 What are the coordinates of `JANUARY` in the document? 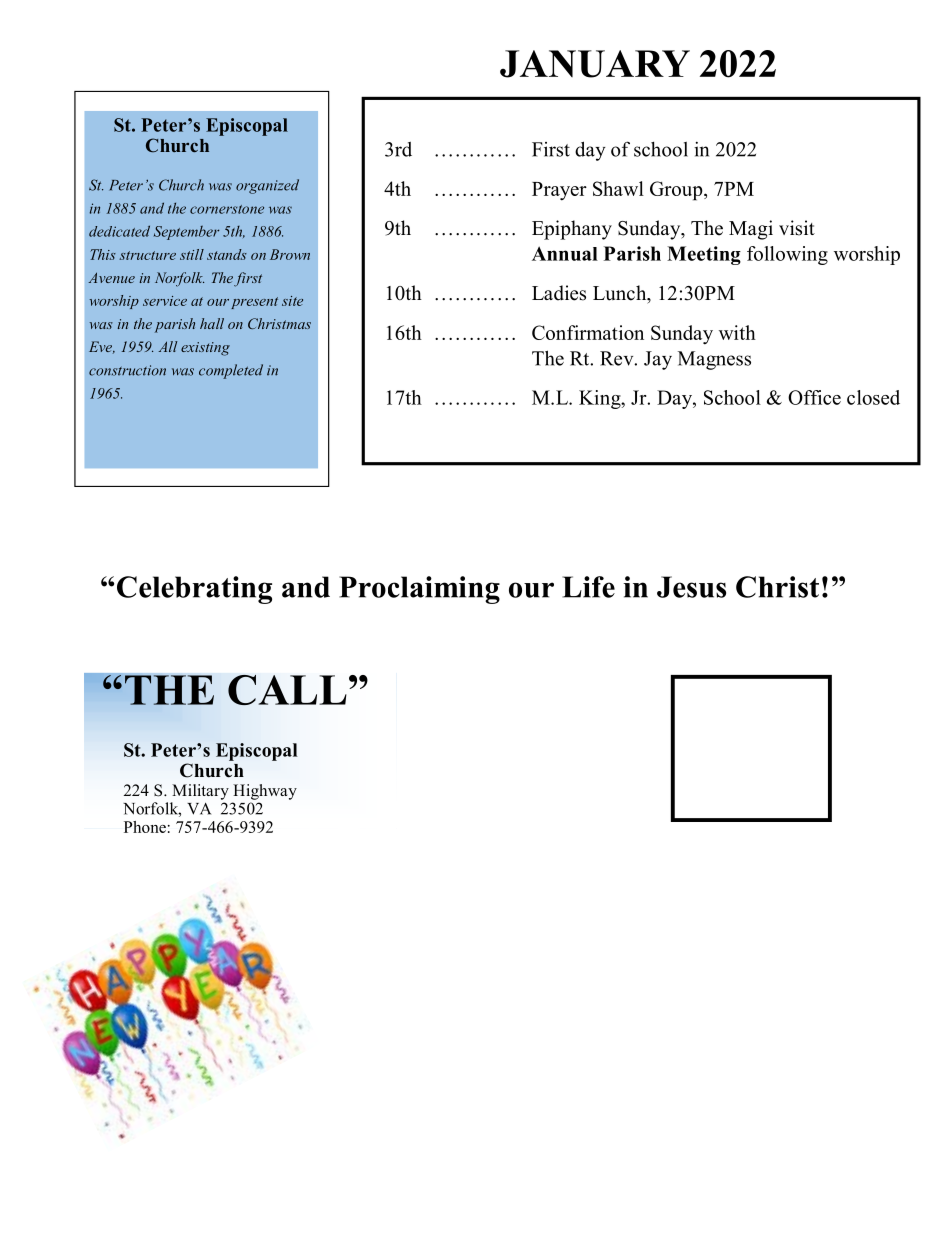 It's located at (595, 64).
